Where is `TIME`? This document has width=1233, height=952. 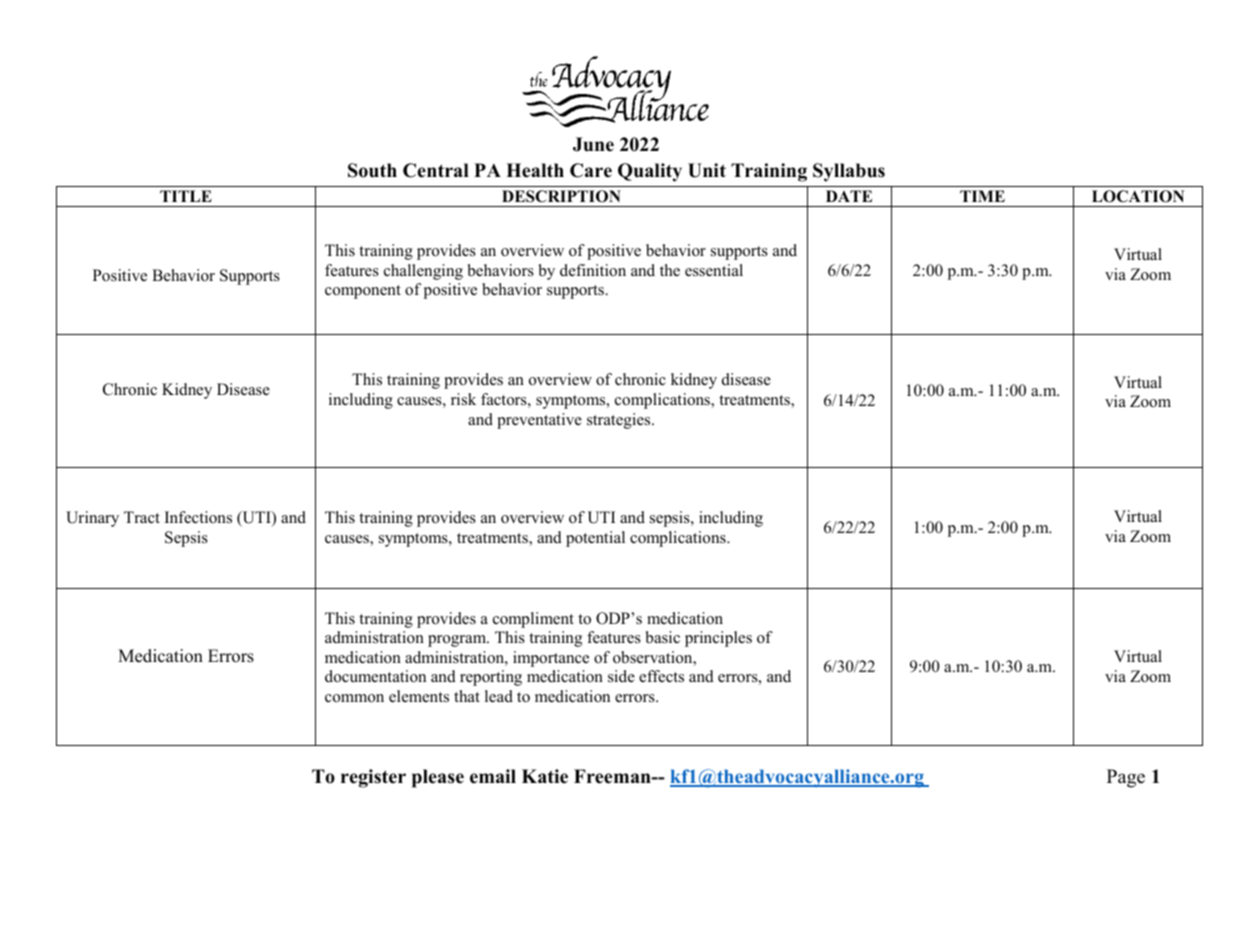
TIME is located at coordinates (982, 196).
